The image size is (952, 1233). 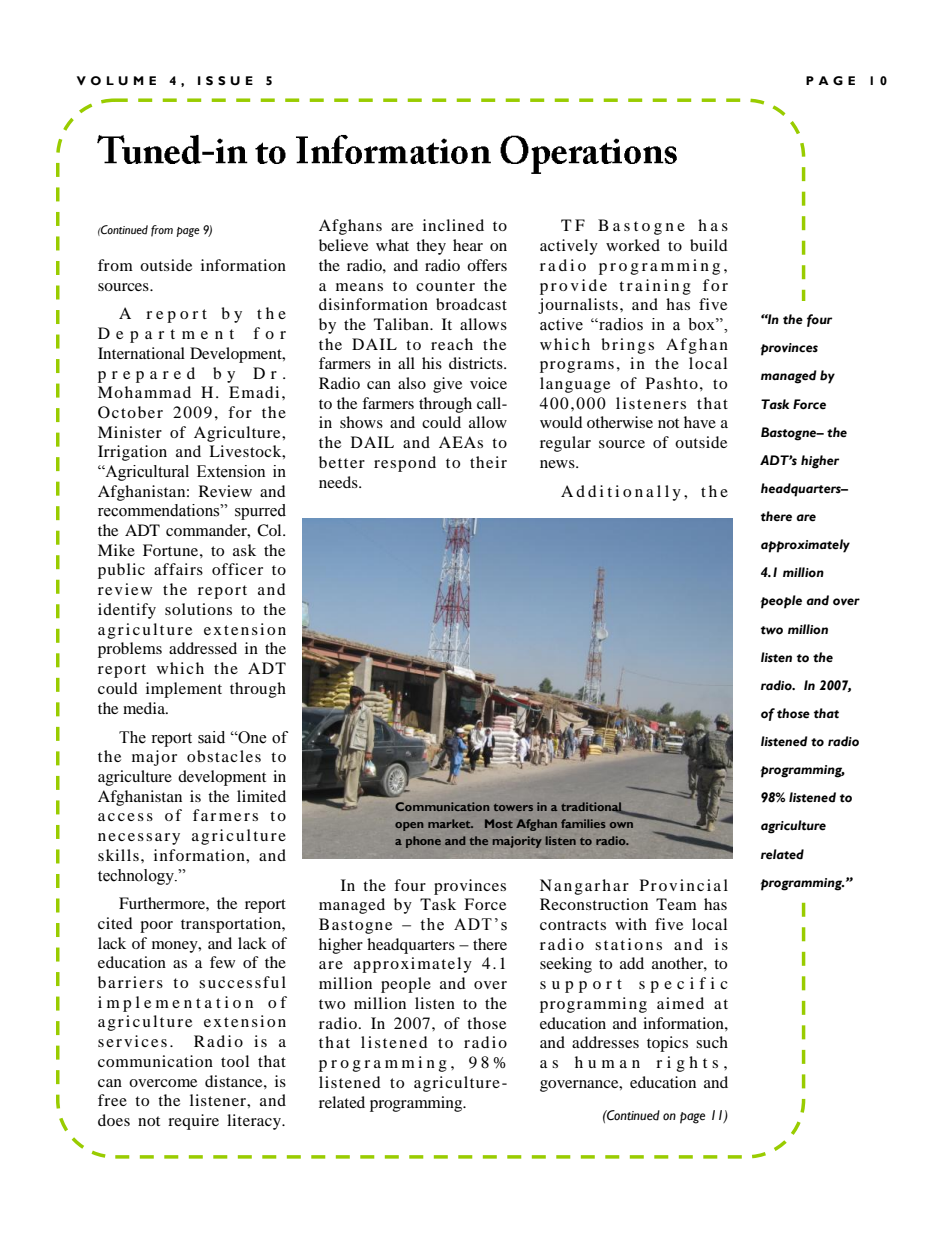 I want to click on respond, so click(x=405, y=464).
